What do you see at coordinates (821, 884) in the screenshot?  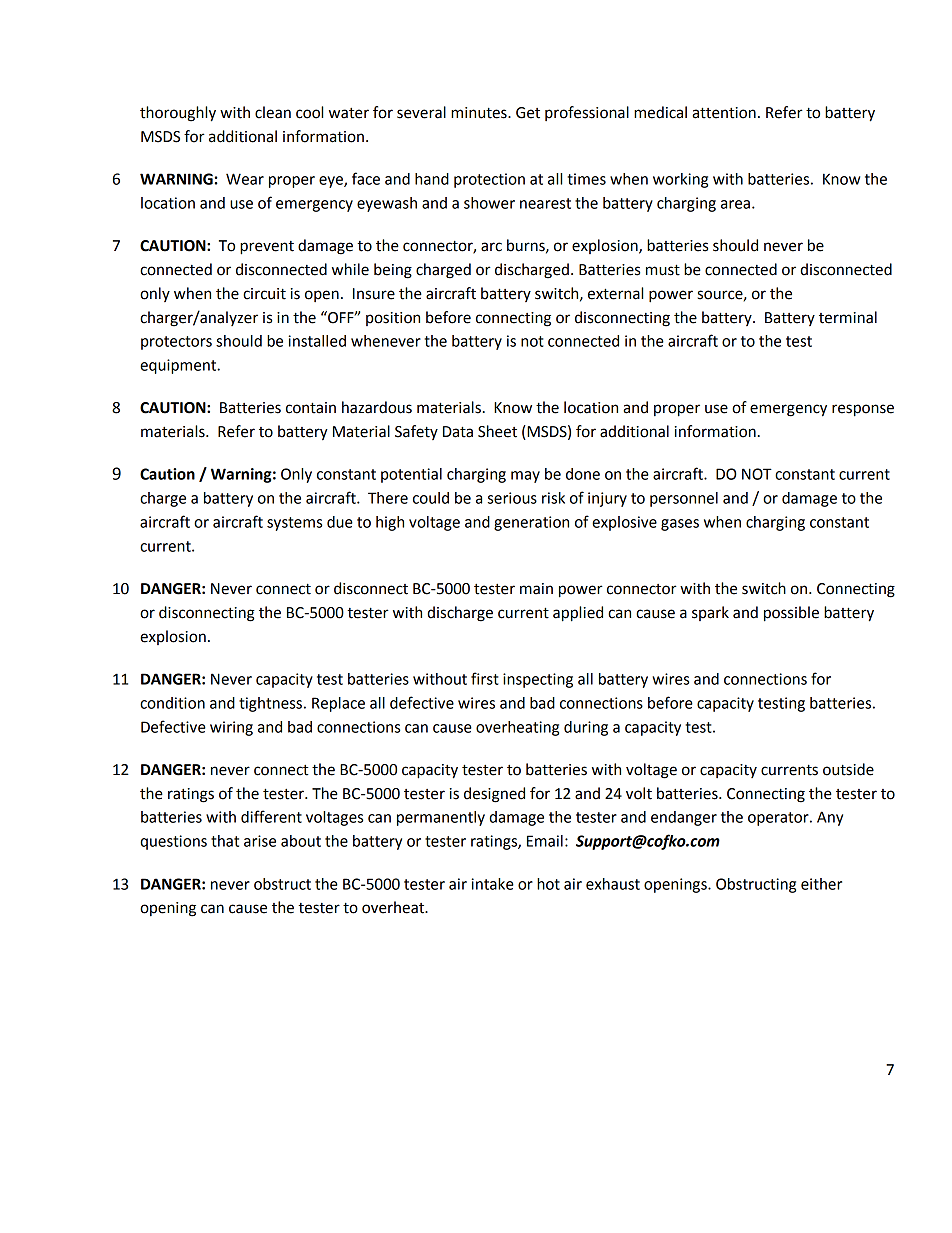 I see `either` at bounding box center [821, 884].
